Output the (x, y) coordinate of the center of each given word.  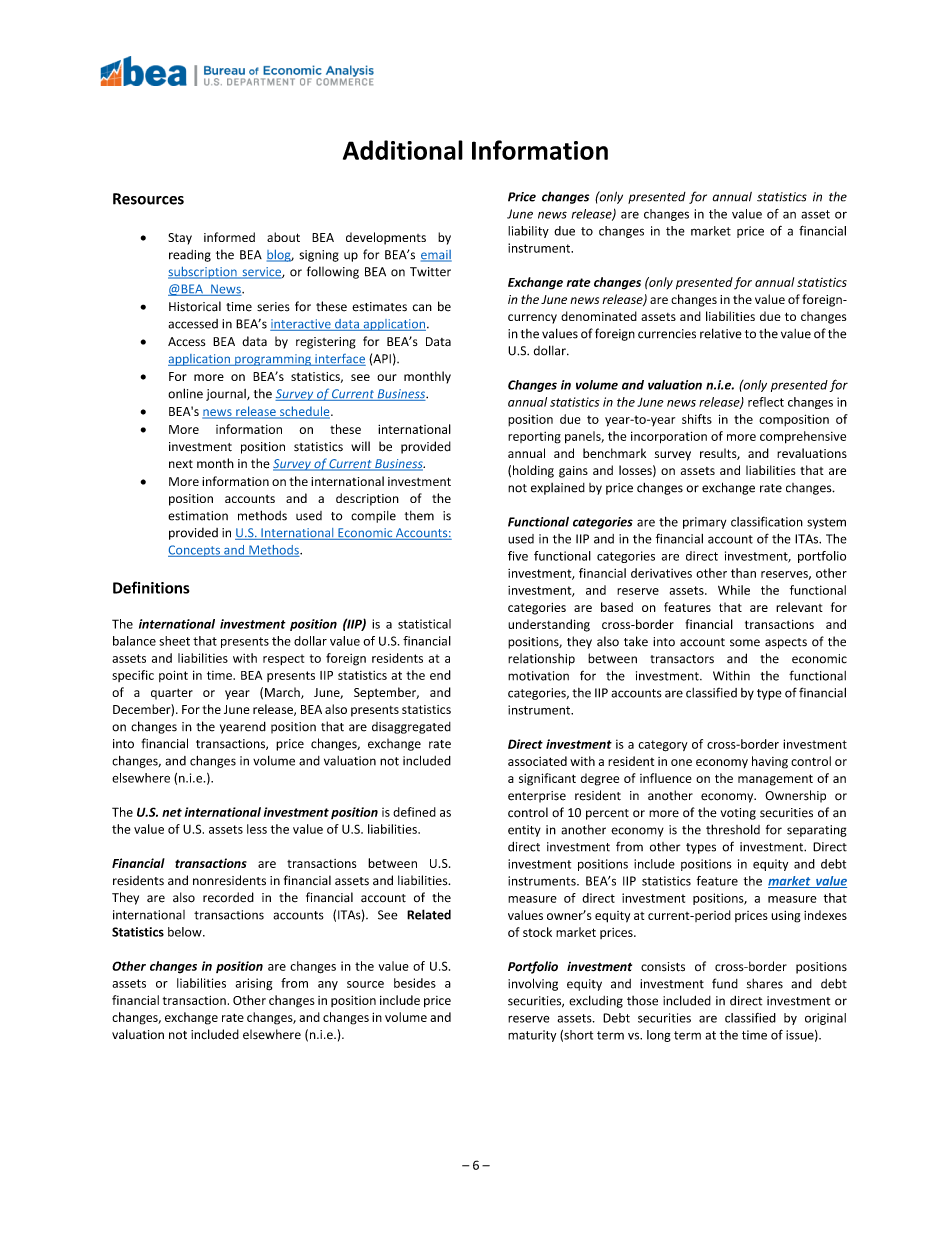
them (419, 516)
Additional (403, 150)
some (745, 643)
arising (254, 984)
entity (524, 831)
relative (721, 333)
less (257, 829)
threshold (733, 829)
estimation (198, 516)
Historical (195, 306)
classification (767, 521)
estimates (379, 307)
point (173, 676)
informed (229, 237)
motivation (538, 676)
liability (528, 232)
